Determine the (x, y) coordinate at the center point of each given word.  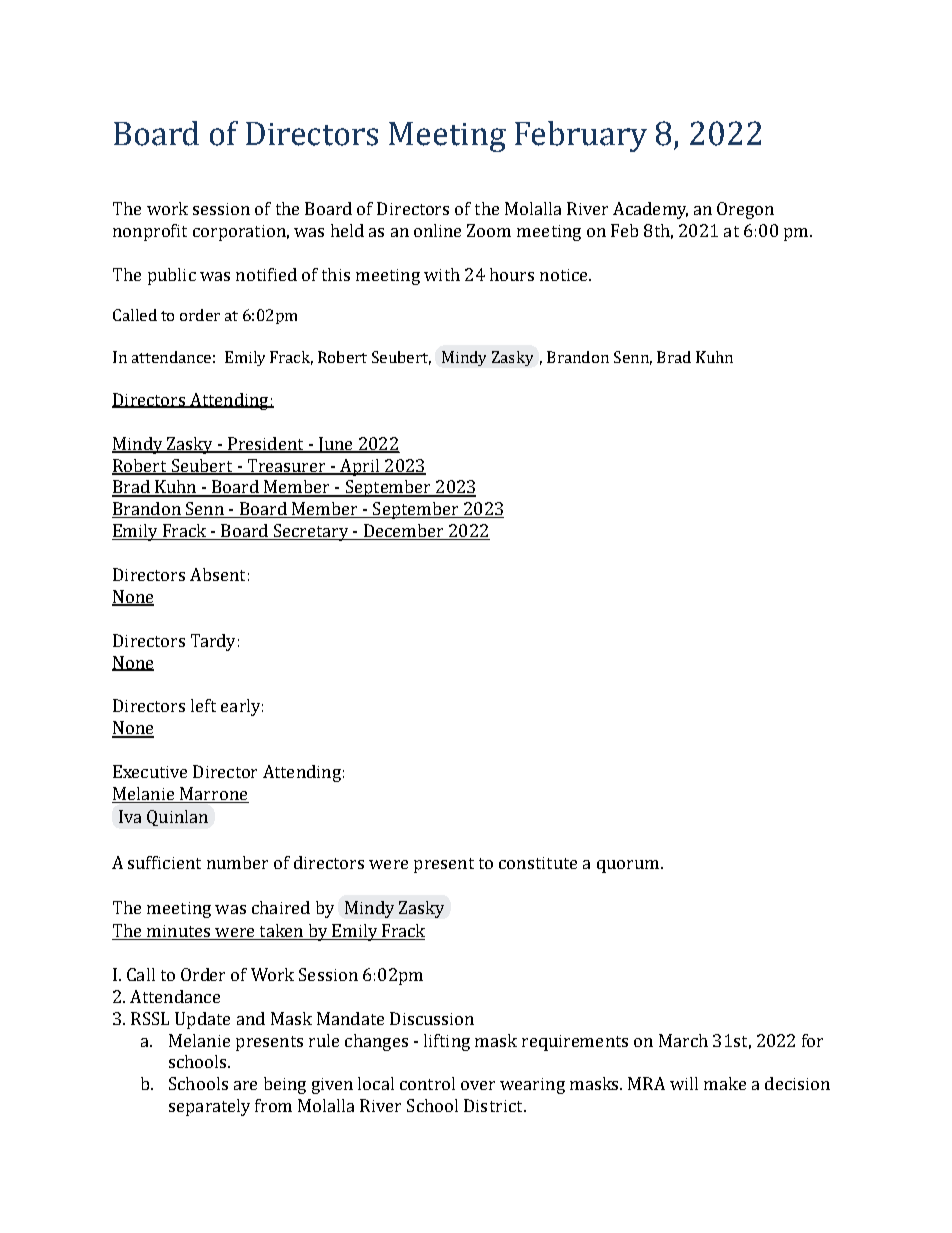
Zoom (489, 230)
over (478, 1085)
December (403, 532)
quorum (628, 866)
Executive (150, 771)
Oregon (745, 210)
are (245, 1085)
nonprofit (150, 232)
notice (565, 275)
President (266, 444)
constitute (538, 863)
